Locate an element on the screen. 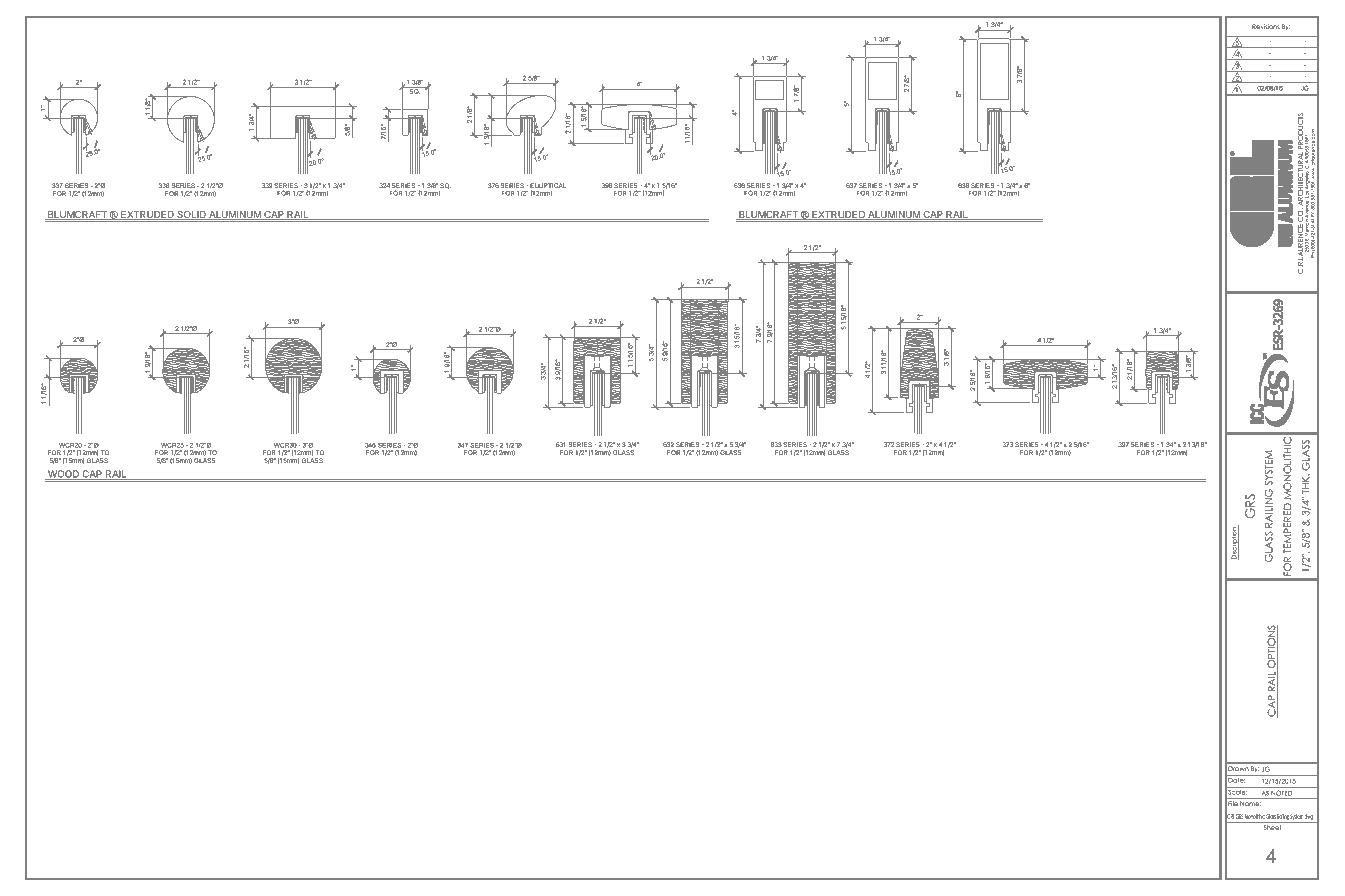 The width and height of the screenshot is (1345, 896). SOLID is located at coordinates (191, 215).
